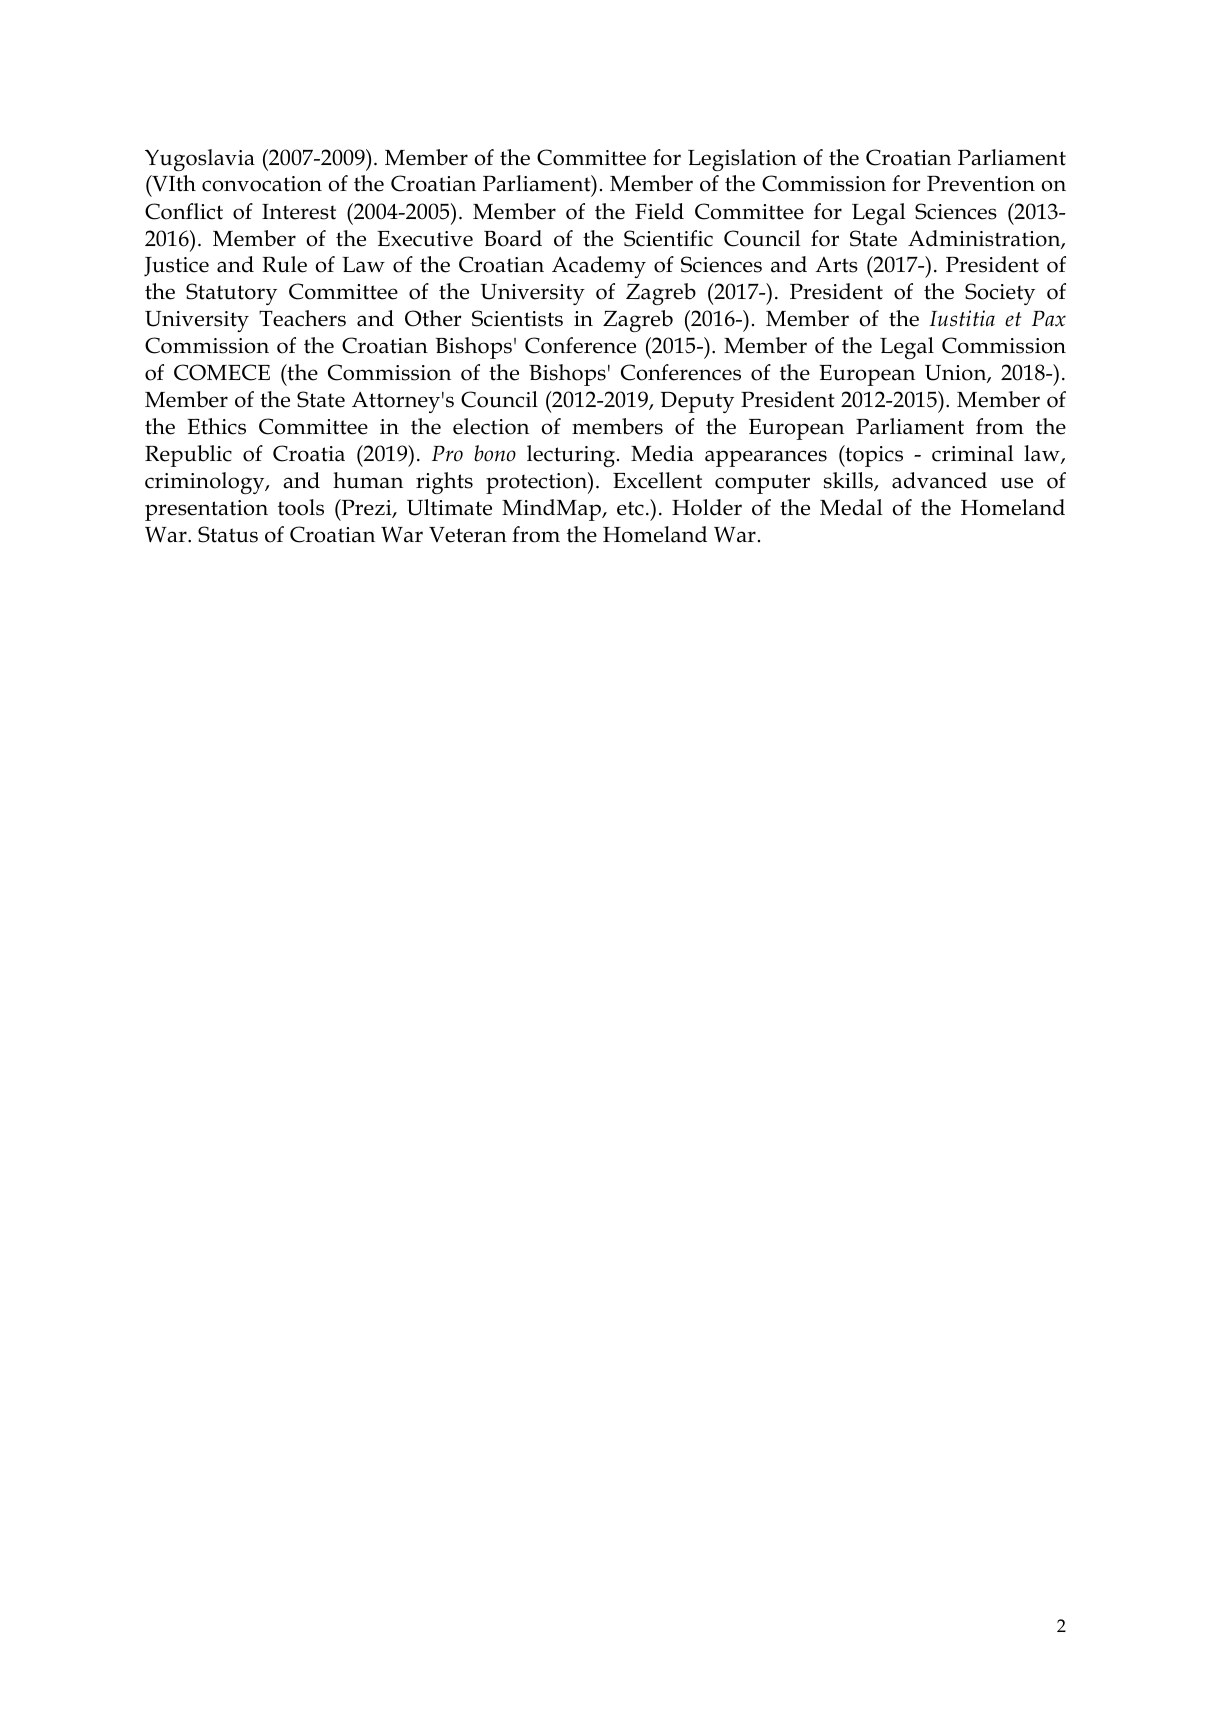 Image resolution: width=1209 pixels, height=1709 pixels. What do you see at coordinates (517, 318) in the page?
I see `Scientists` at bounding box center [517, 318].
